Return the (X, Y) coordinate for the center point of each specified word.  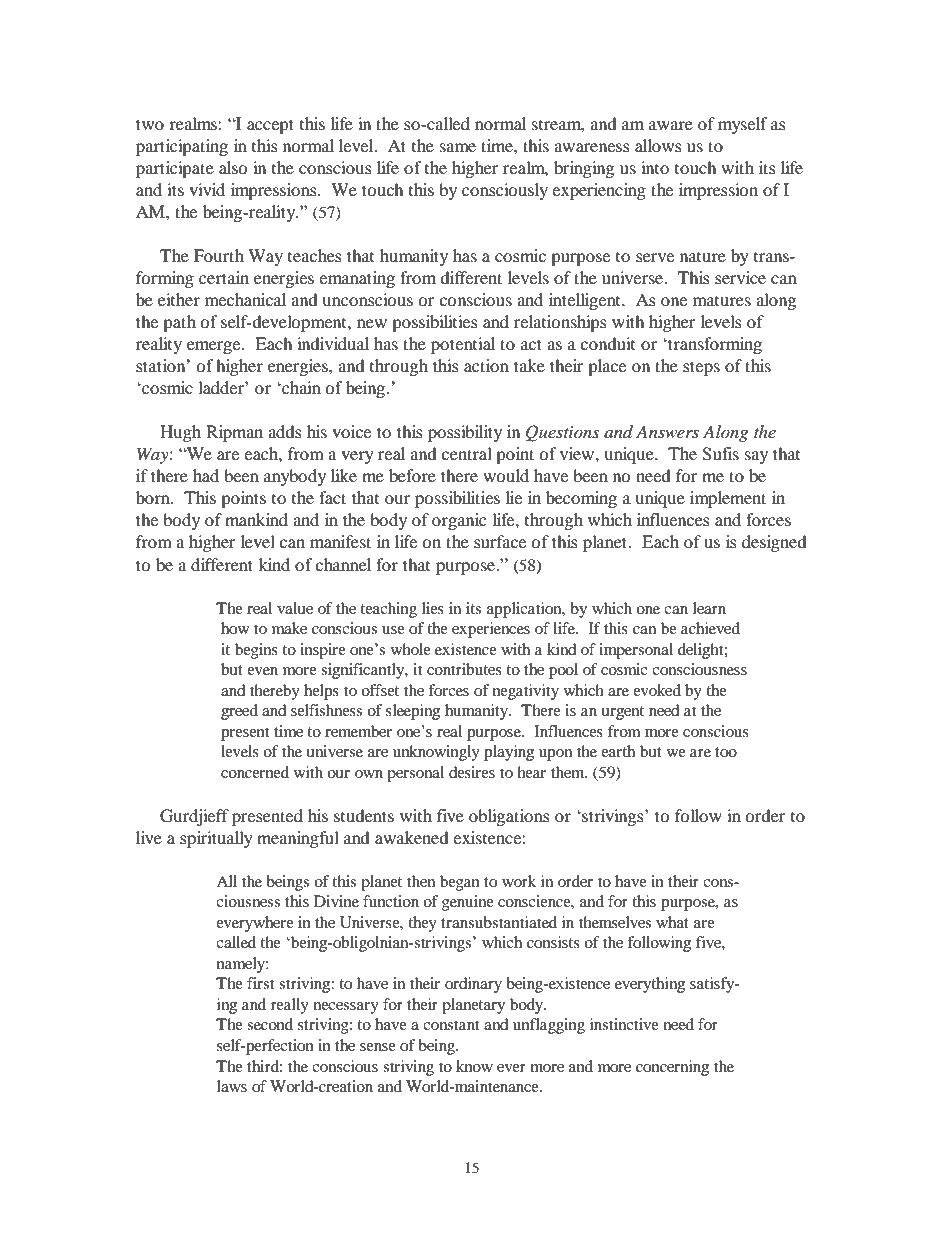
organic (459, 521)
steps (701, 368)
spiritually (216, 839)
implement (728, 499)
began (460, 883)
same (458, 147)
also (233, 167)
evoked (657, 690)
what (672, 922)
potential (463, 345)
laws (232, 1086)
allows (658, 145)
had (206, 475)
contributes (464, 669)
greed (239, 712)
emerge (215, 347)
